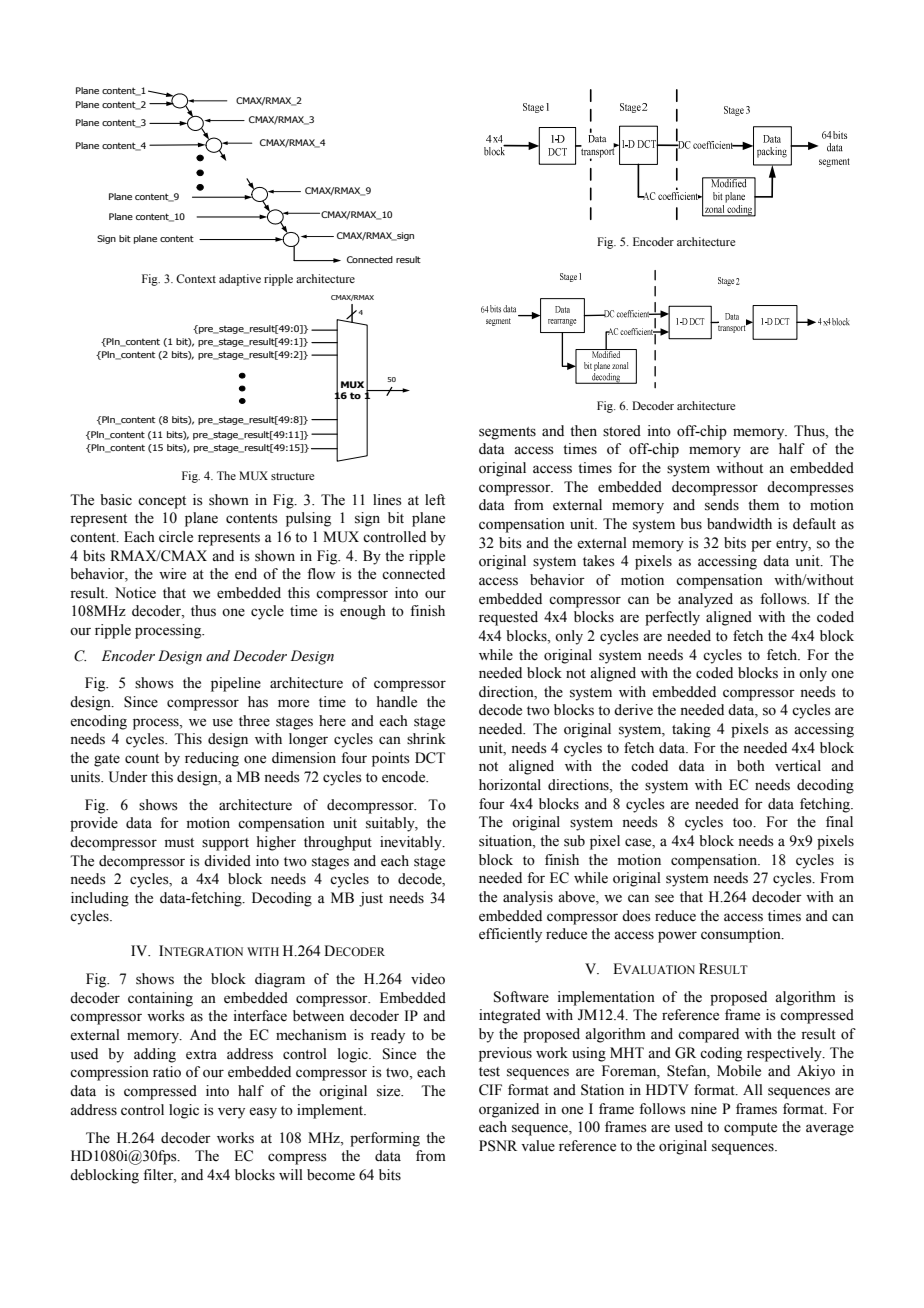 This document has width=924, height=1308. I want to click on very, so click(231, 1113).
